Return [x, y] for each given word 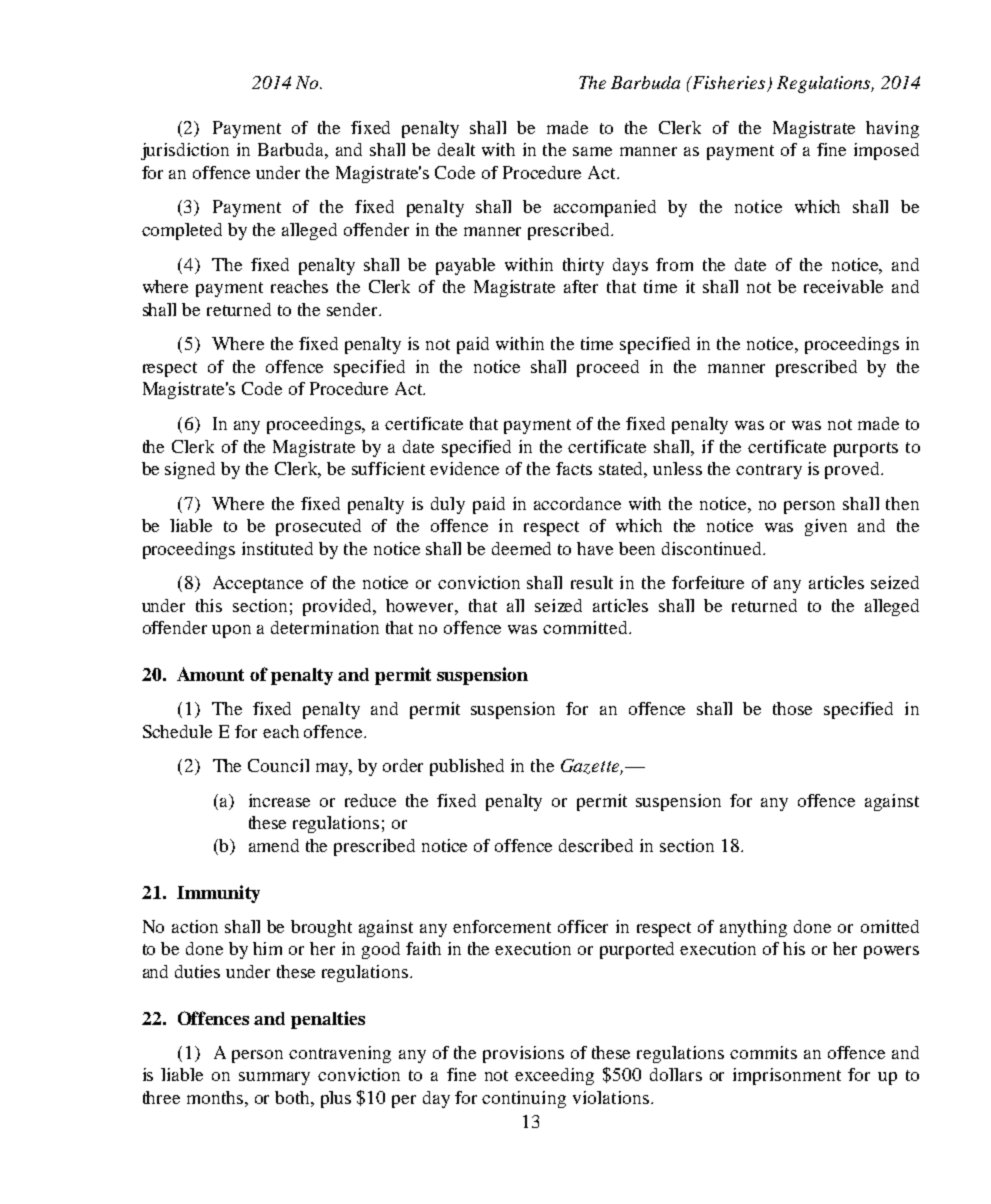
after [581, 286]
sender [354, 309]
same [592, 151]
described [596, 845]
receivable [843, 286]
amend [274, 845]
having [892, 129]
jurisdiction [185, 151]
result [592, 582]
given [826, 527]
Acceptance [258, 584]
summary [274, 1078]
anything [753, 928]
